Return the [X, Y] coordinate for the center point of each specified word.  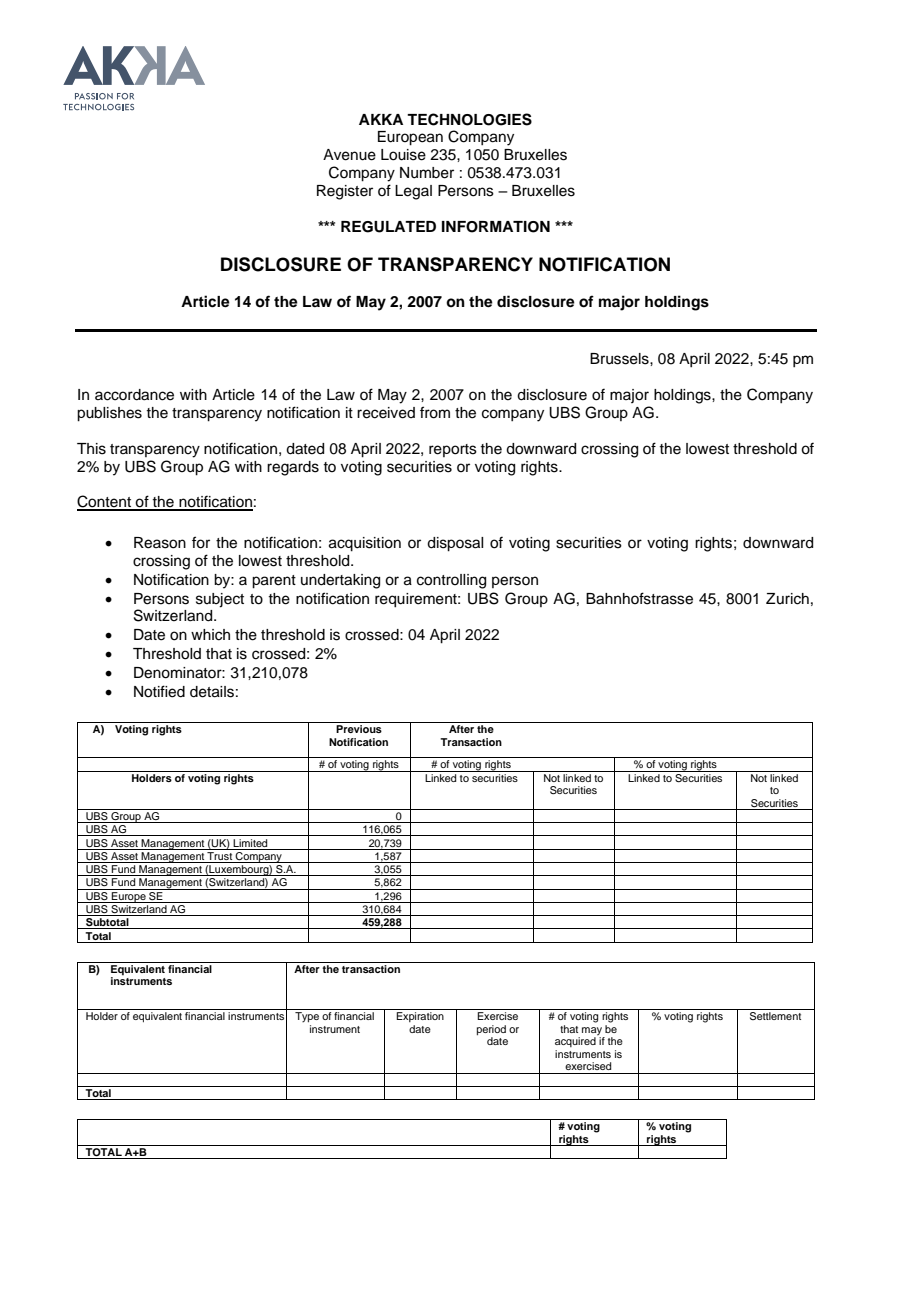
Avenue [349, 155]
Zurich [787, 599]
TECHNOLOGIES [469, 119]
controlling [451, 581]
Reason [160, 543]
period [491, 1030]
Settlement [775, 1016]
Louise [403, 155]
